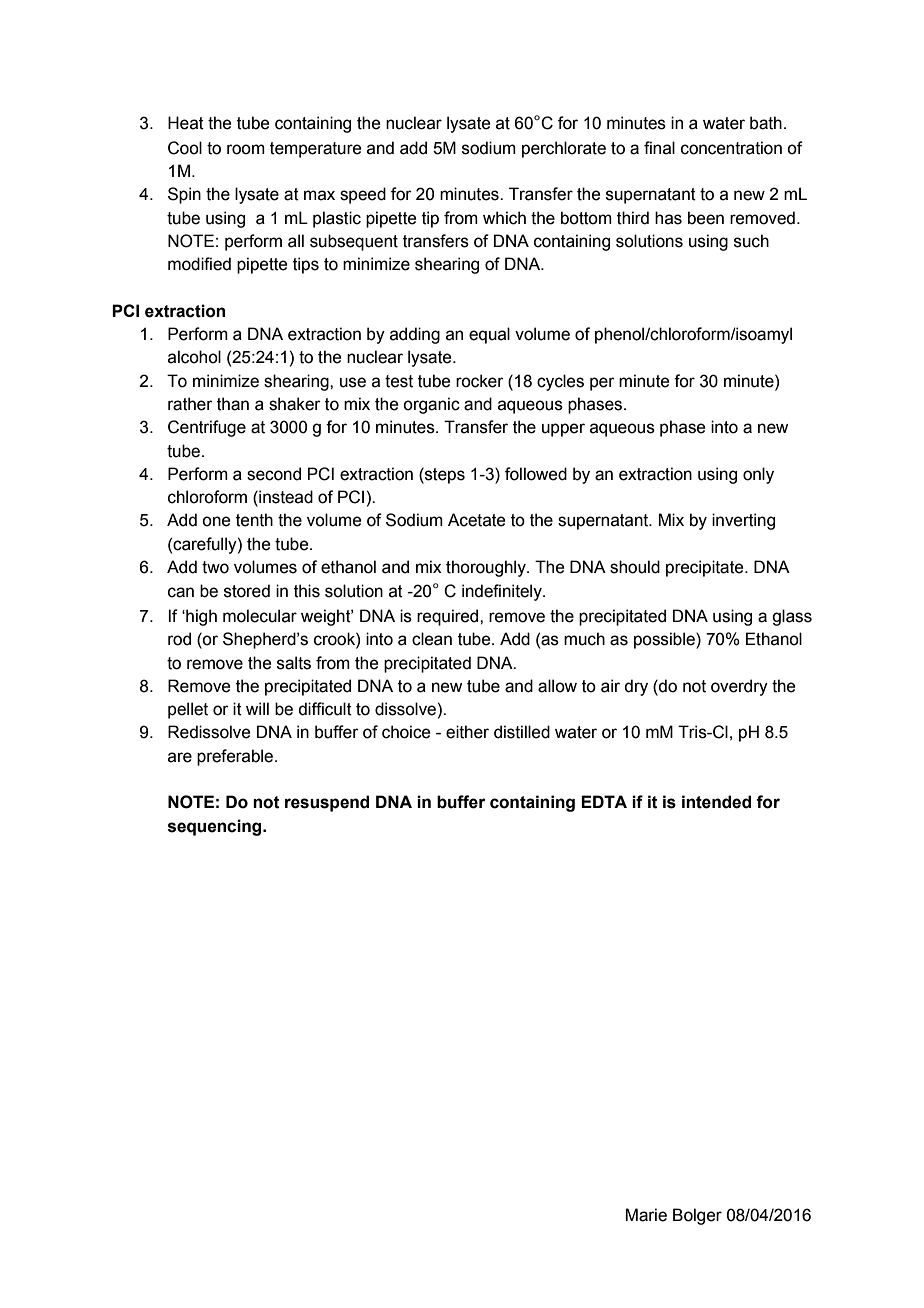 The height and width of the screenshot is (1308, 924). I want to click on which, so click(504, 218).
